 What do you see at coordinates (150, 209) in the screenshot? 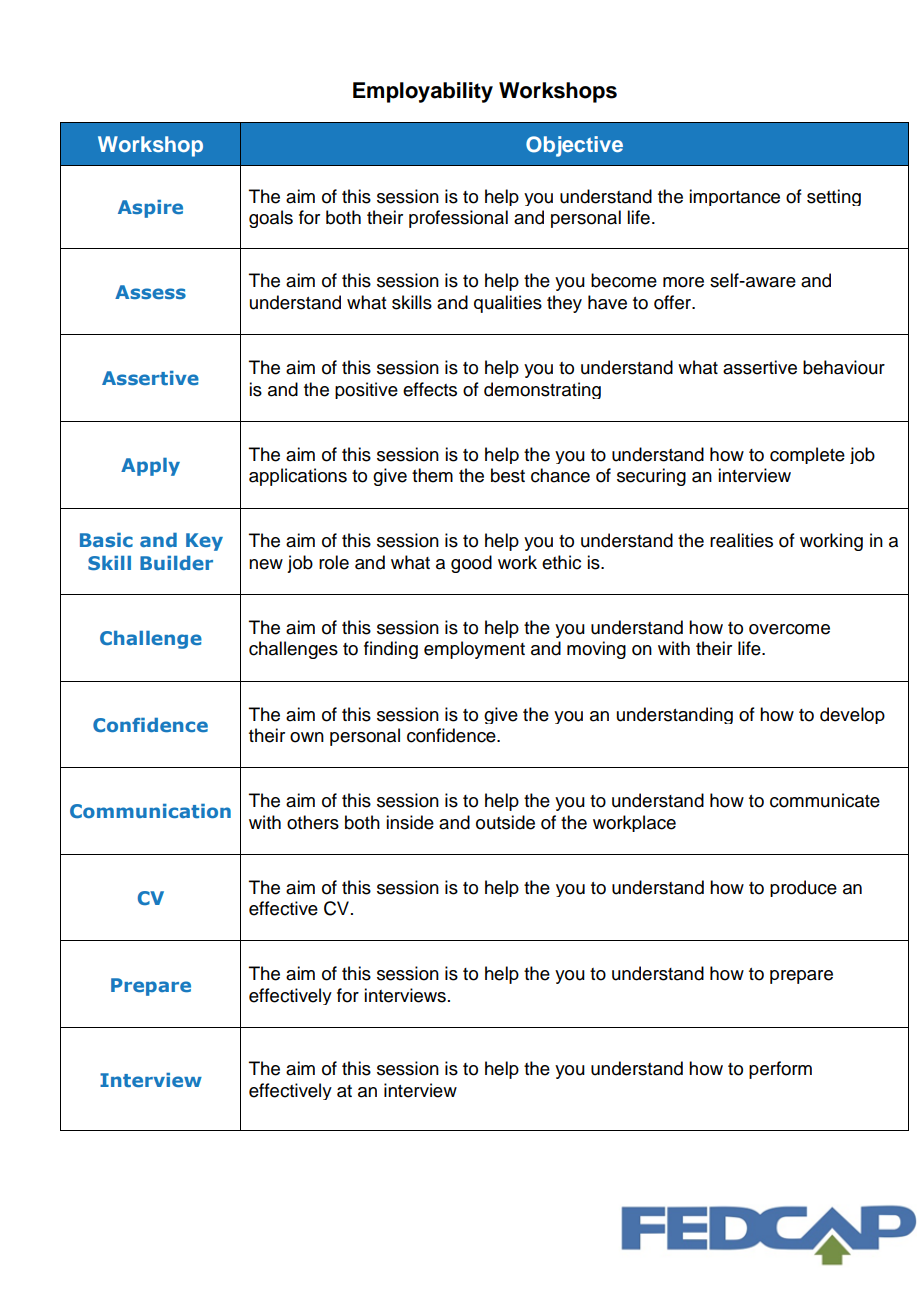
I see `Aspire` at bounding box center [150, 209].
